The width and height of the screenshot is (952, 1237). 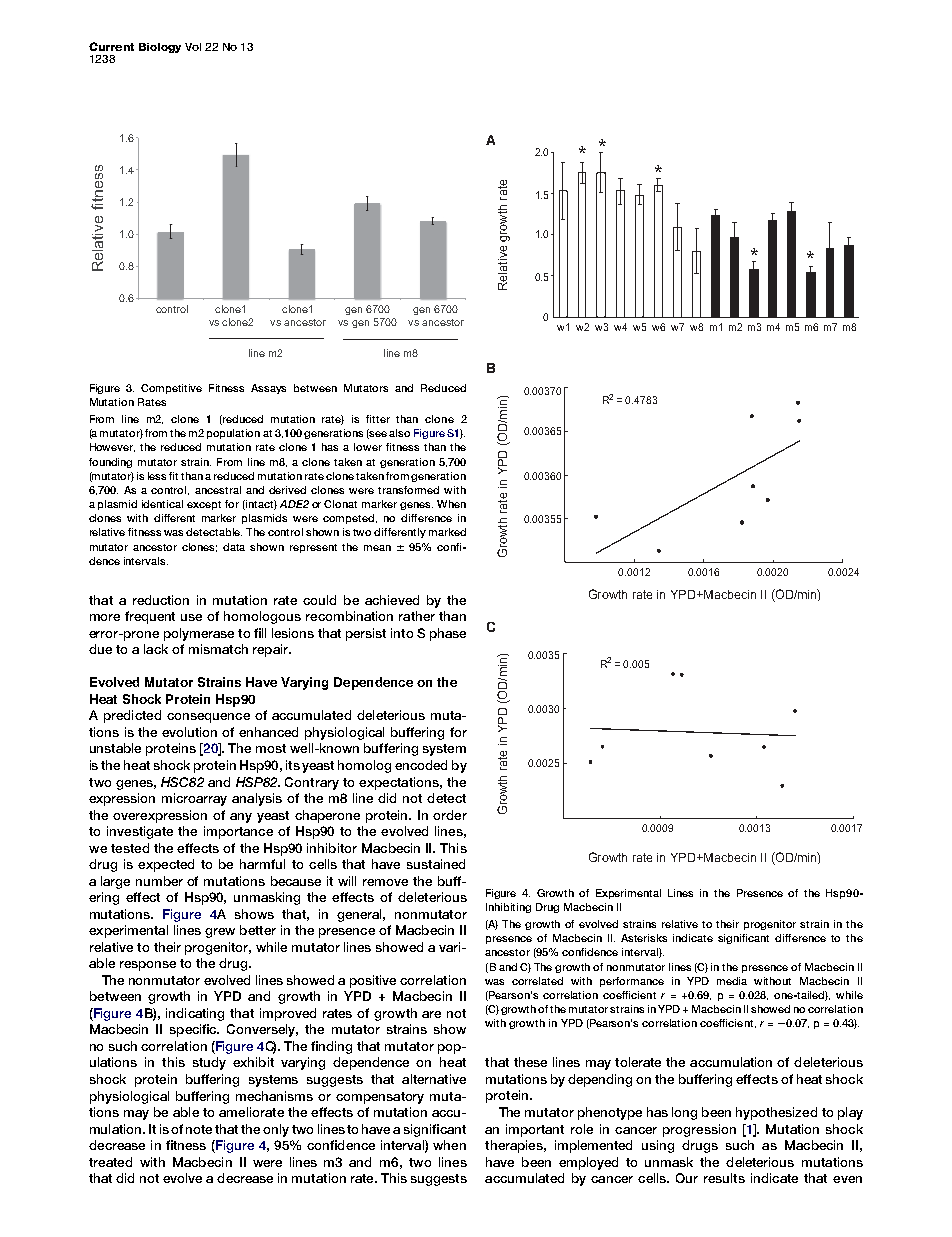 What do you see at coordinates (160, 48) in the screenshot?
I see `Biology` at bounding box center [160, 48].
